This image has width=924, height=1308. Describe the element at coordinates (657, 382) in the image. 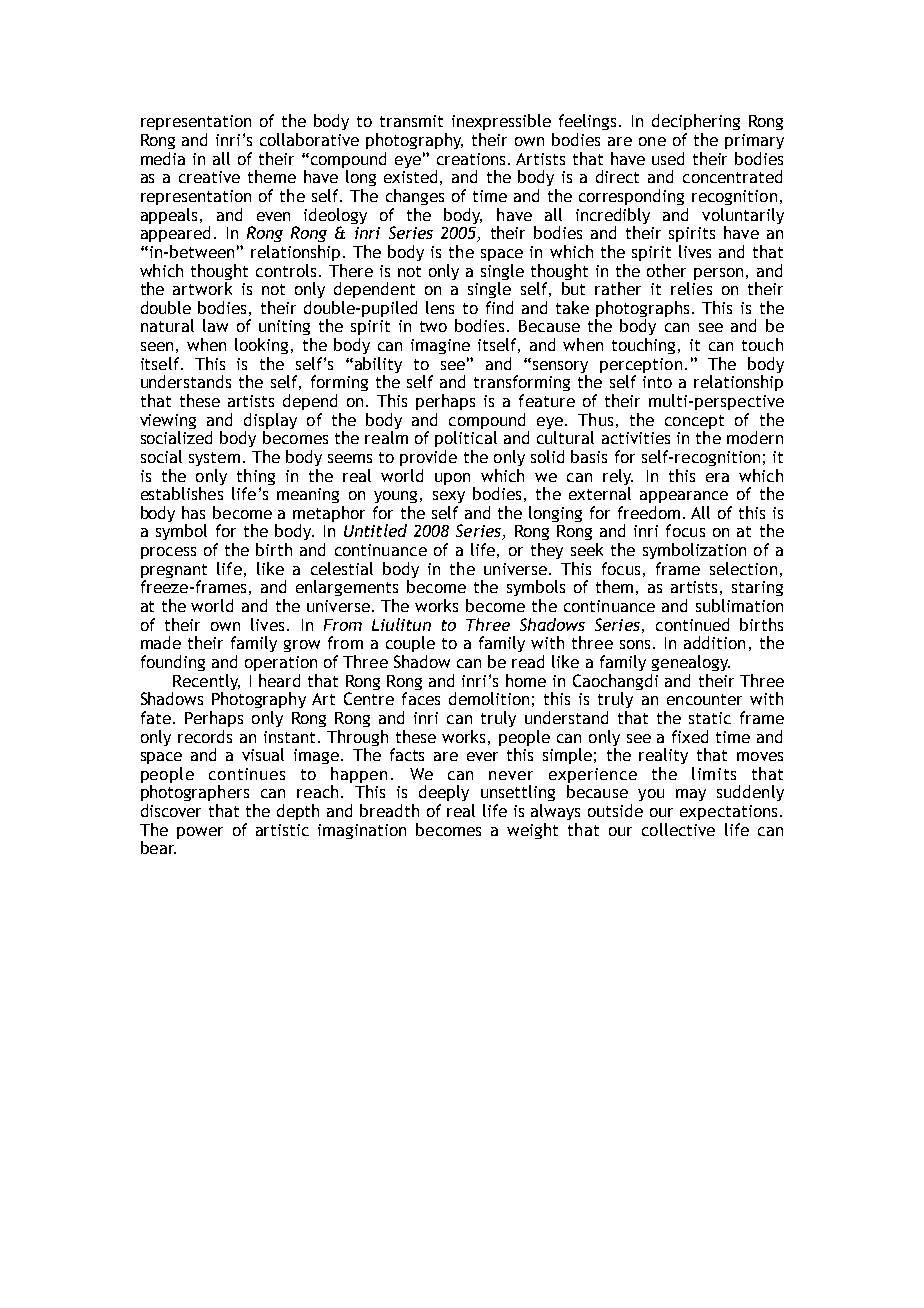

I see `into` at that location.
